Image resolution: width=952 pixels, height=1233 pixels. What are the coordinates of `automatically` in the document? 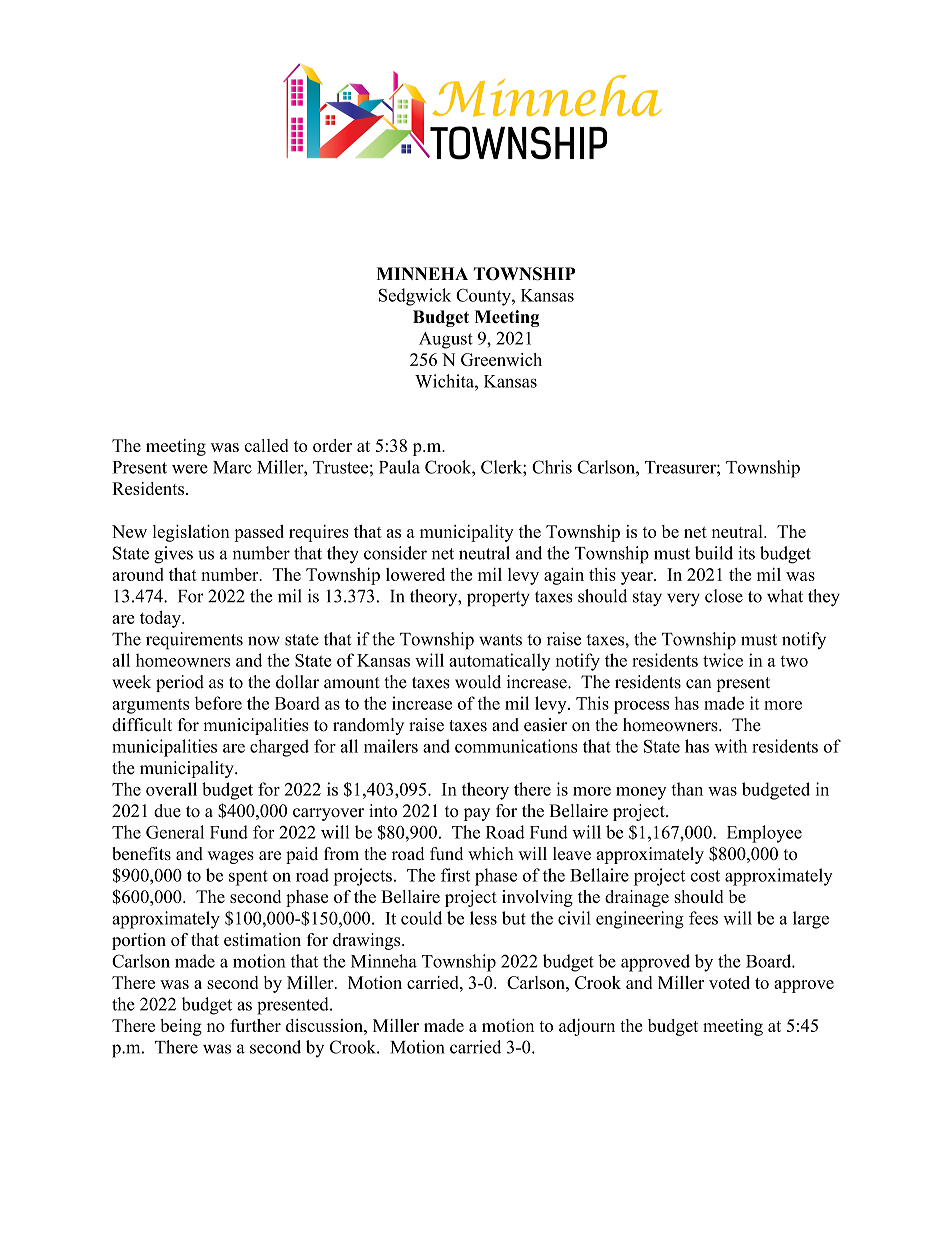 It's located at (500, 662).
